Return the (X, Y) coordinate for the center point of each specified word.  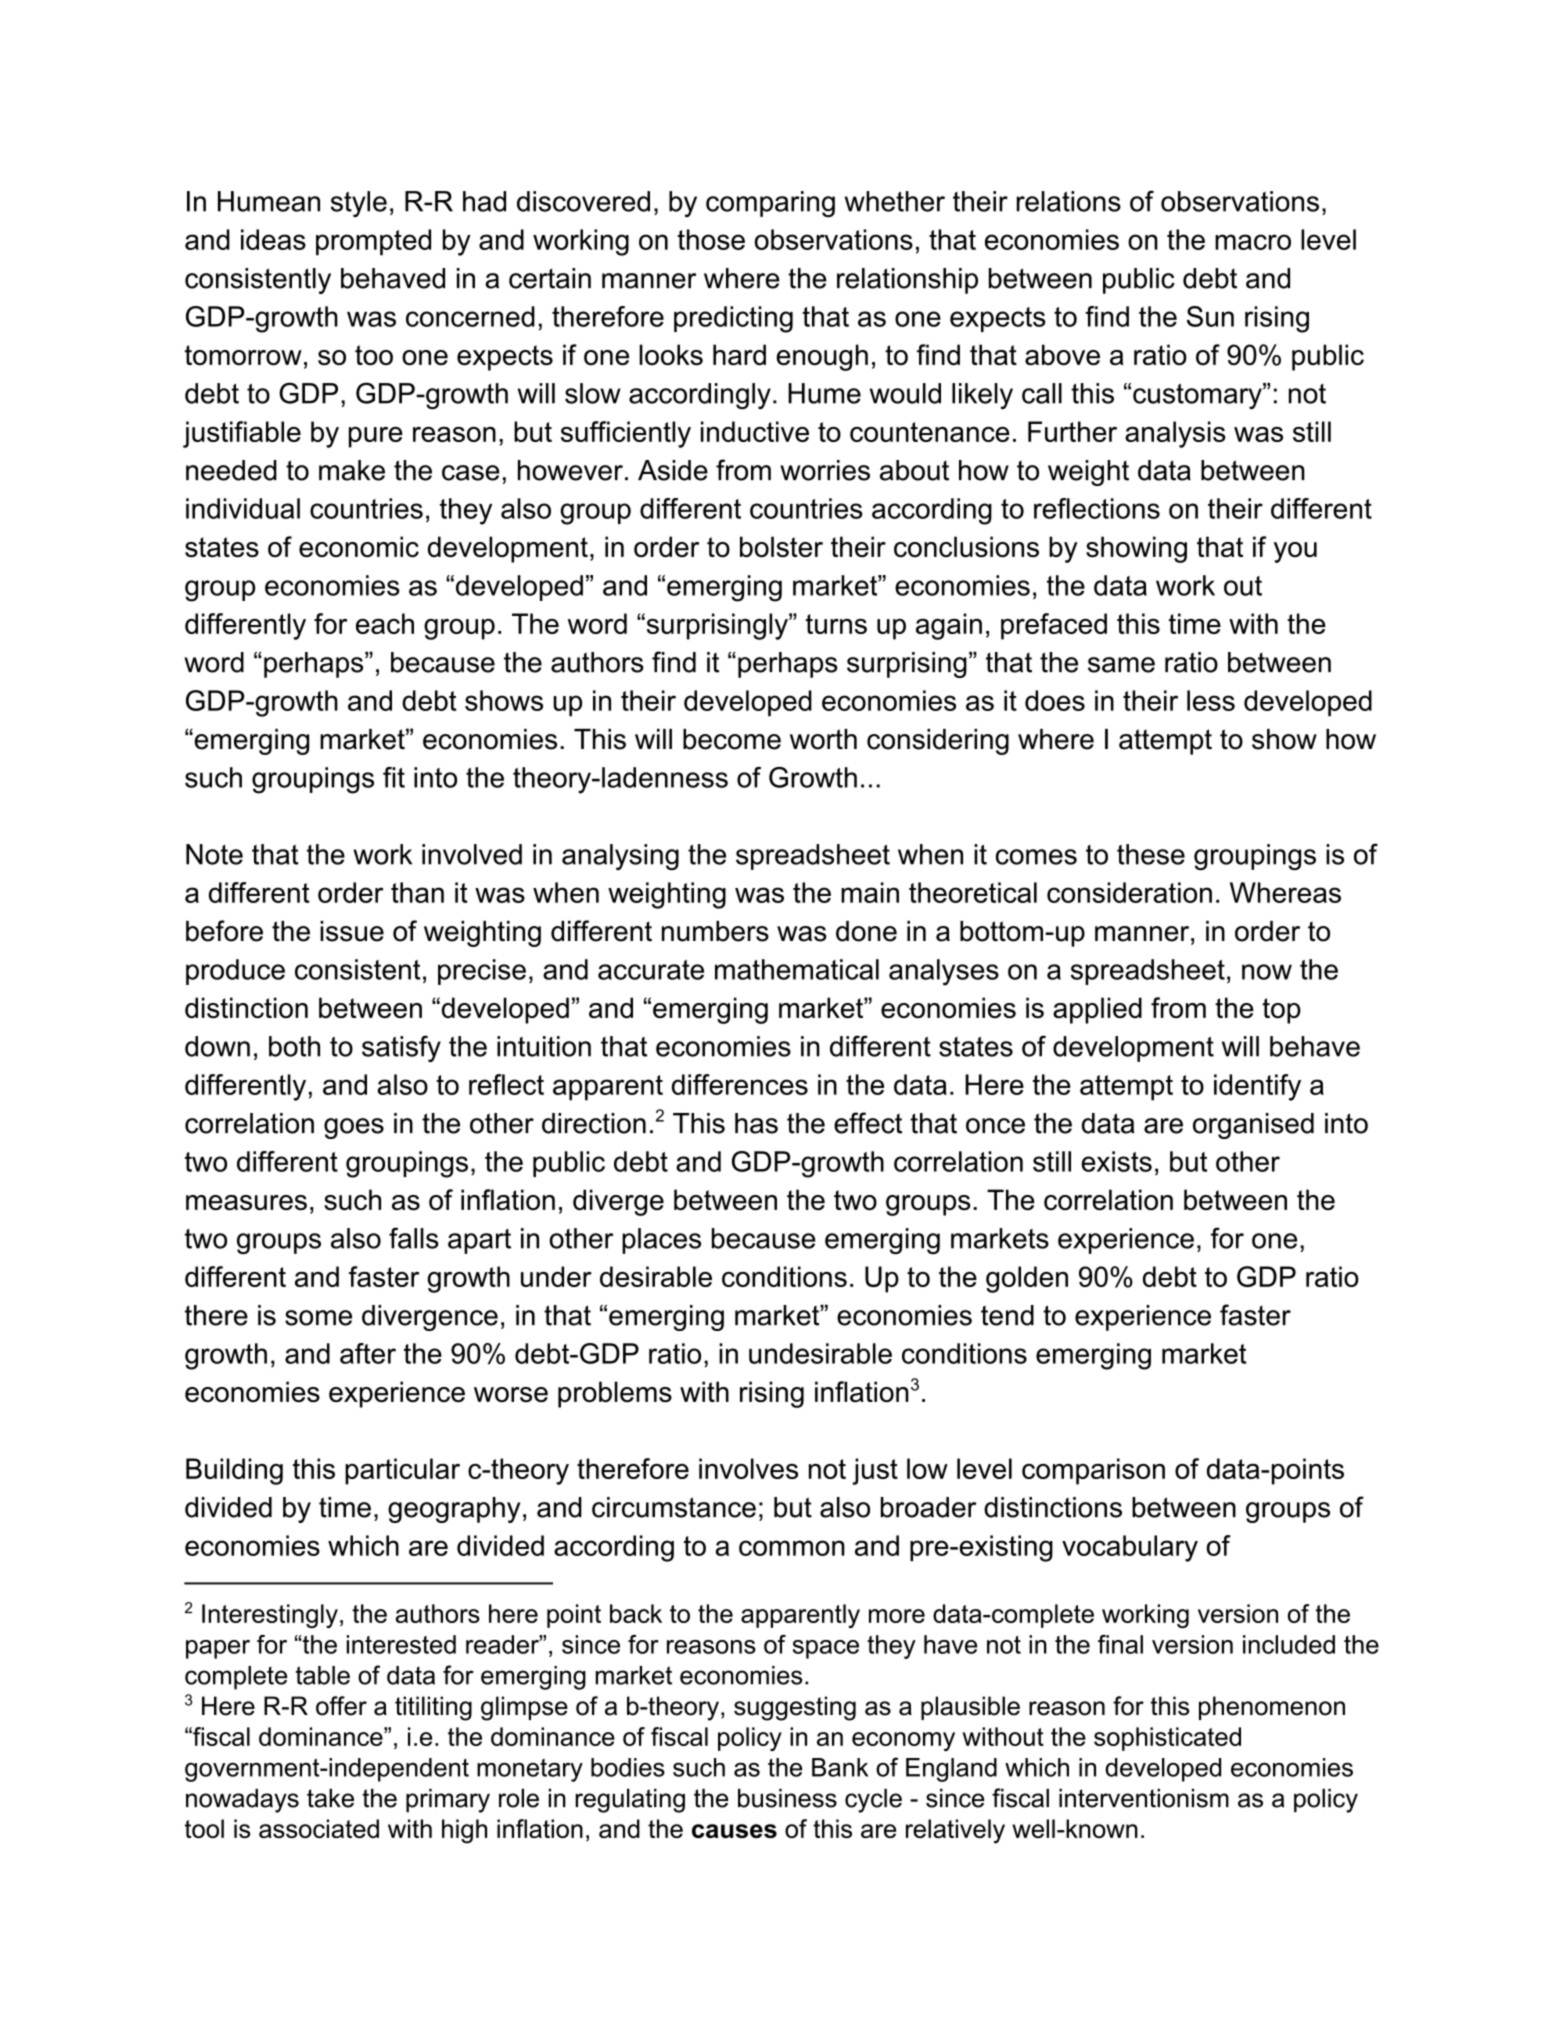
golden (1027, 1279)
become (732, 739)
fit (394, 777)
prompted (373, 242)
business (787, 1798)
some (318, 1318)
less (1211, 700)
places (661, 1241)
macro (1253, 242)
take (330, 1798)
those (711, 239)
